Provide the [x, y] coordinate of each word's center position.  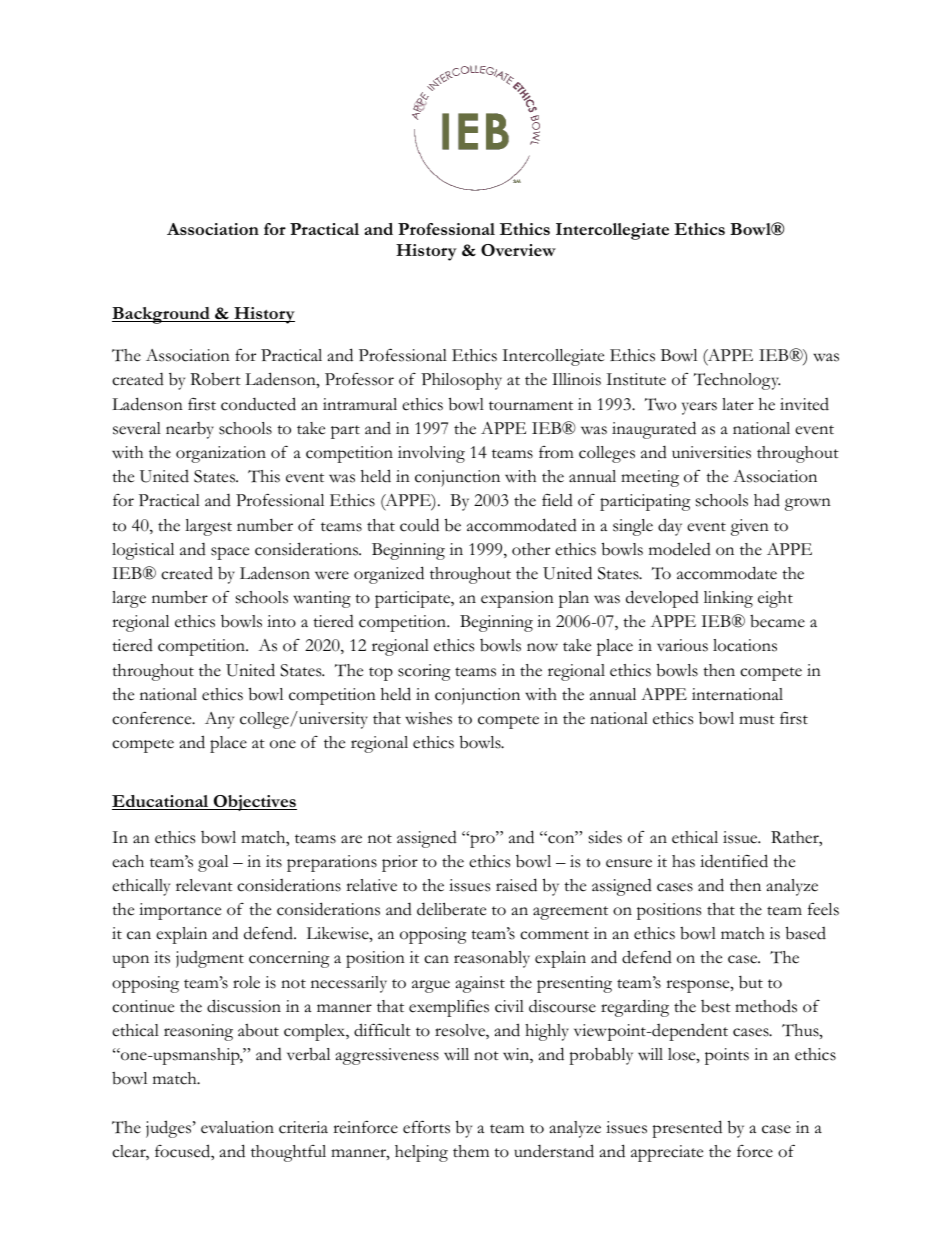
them [471, 1151]
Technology [737, 381]
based [806, 933]
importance [180, 911]
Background [162, 315]
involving [431, 454]
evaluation [237, 1127]
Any [219, 720]
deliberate [451, 909]
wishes [428, 718]
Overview [518, 250]
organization [221, 454]
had [767, 500]
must [757, 720]
